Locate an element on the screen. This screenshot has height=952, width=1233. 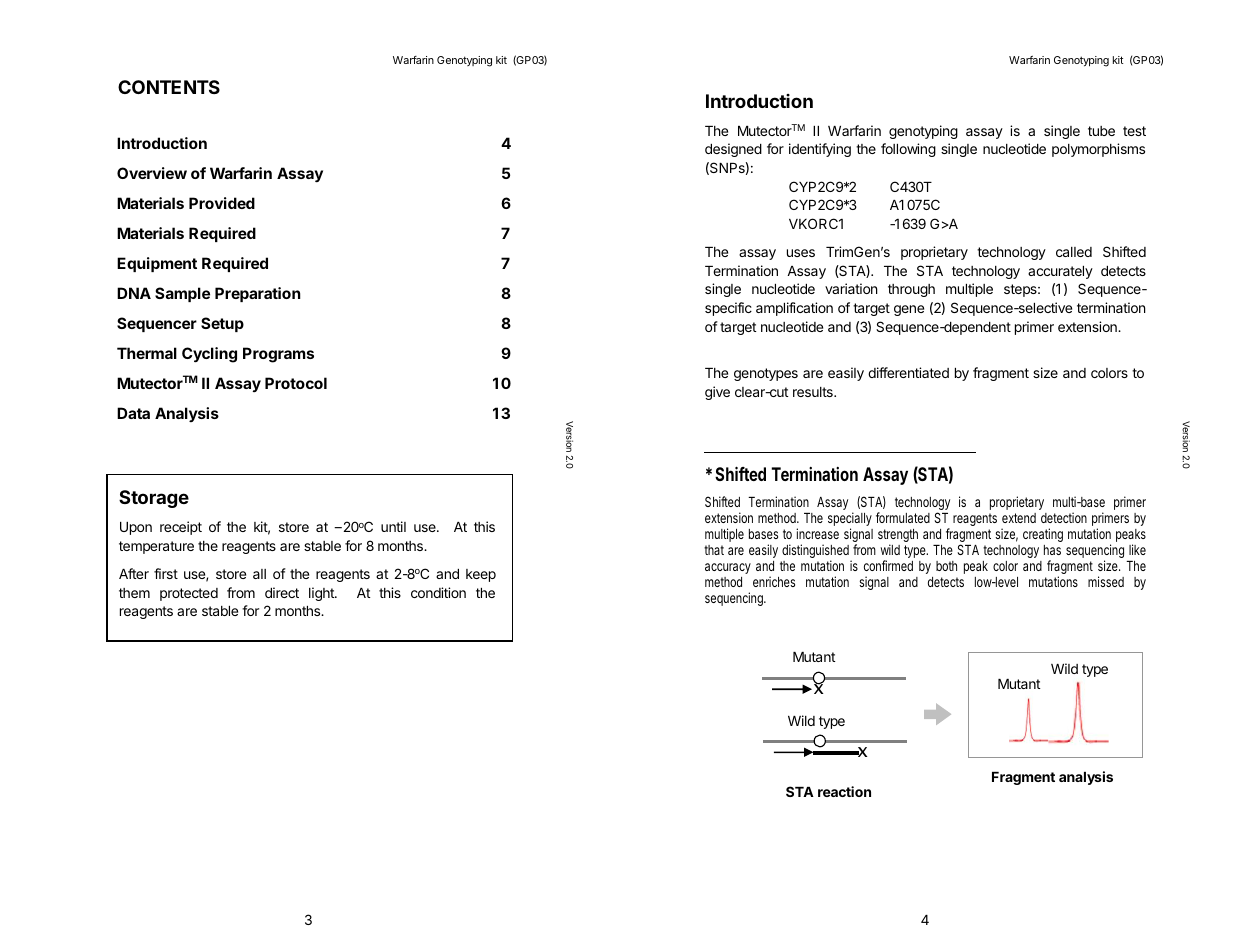
designed is located at coordinates (733, 150).
